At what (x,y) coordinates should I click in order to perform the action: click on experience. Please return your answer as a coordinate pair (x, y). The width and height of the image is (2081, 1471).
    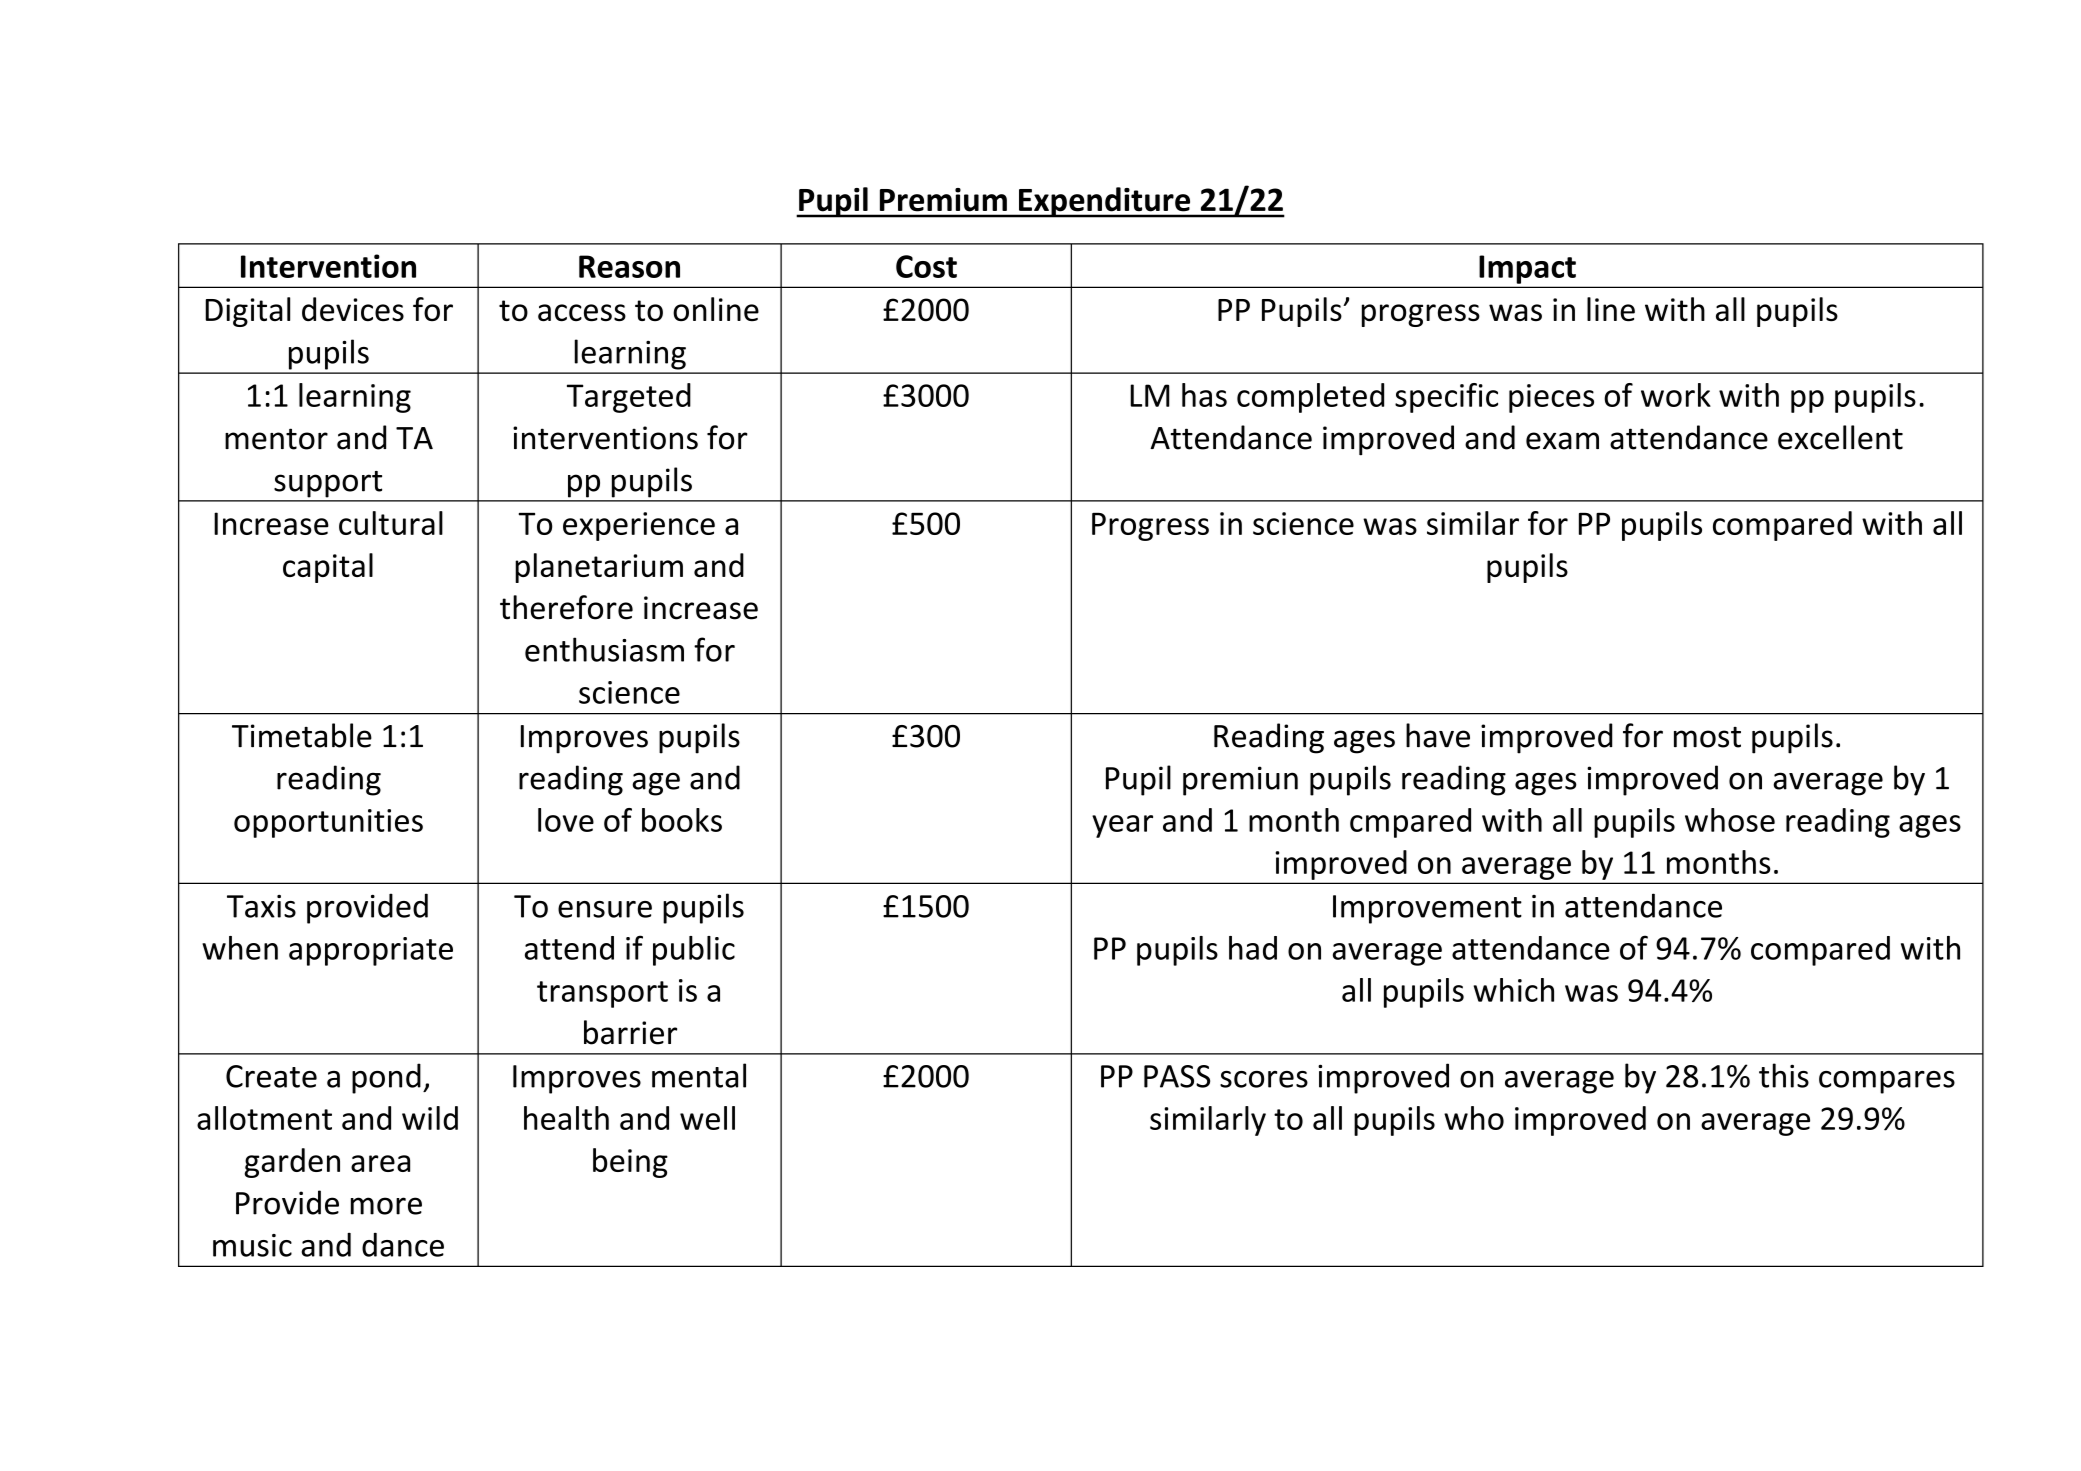
    Looking at the image, I should click on (639, 526).
